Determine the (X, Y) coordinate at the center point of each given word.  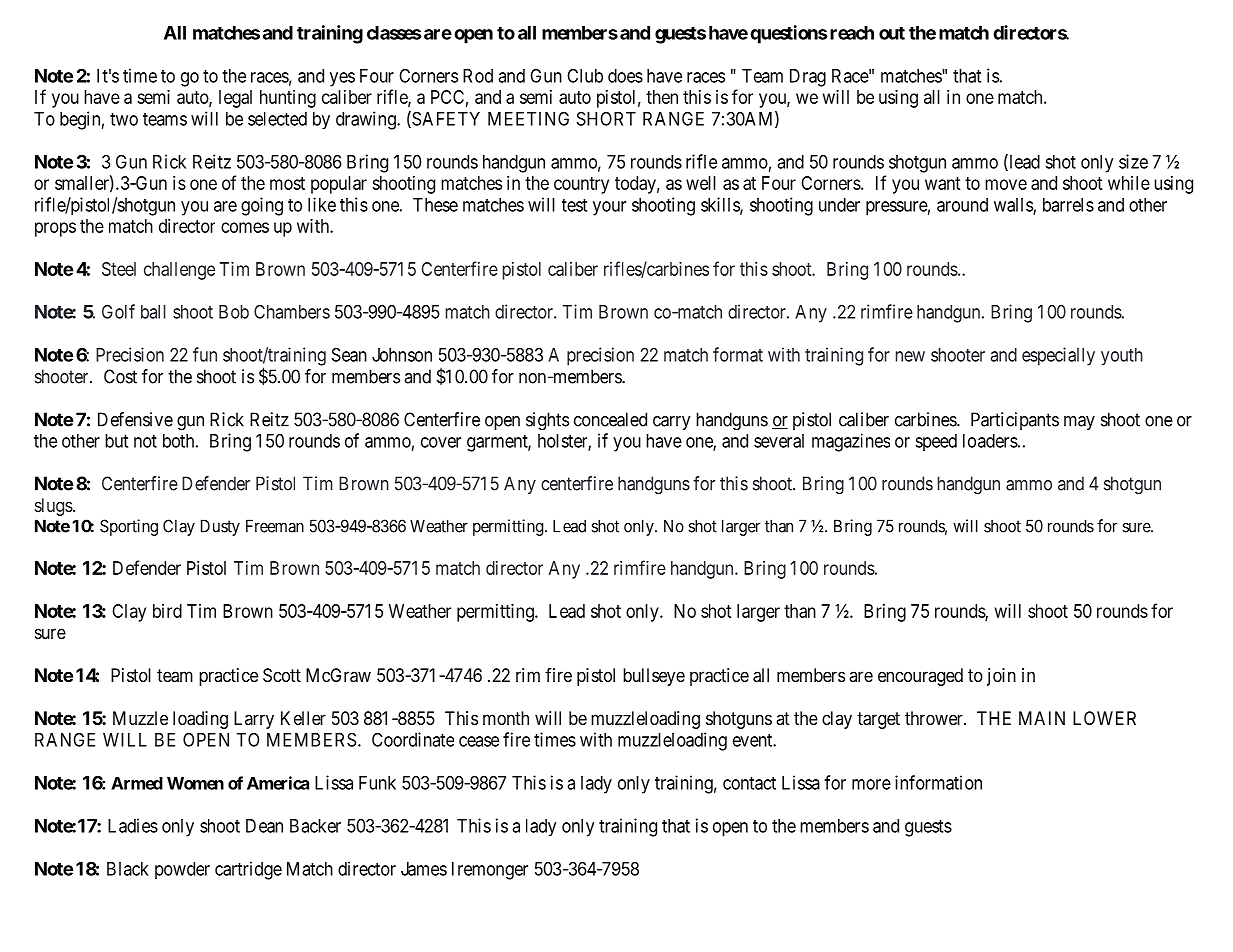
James (424, 869)
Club (585, 75)
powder (182, 870)
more (871, 784)
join (1001, 677)
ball (153, 312)
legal (235, 99)
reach (852, 33)
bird (167, 611)
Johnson (402, 355)
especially (1058, 356)
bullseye (654, 677)
